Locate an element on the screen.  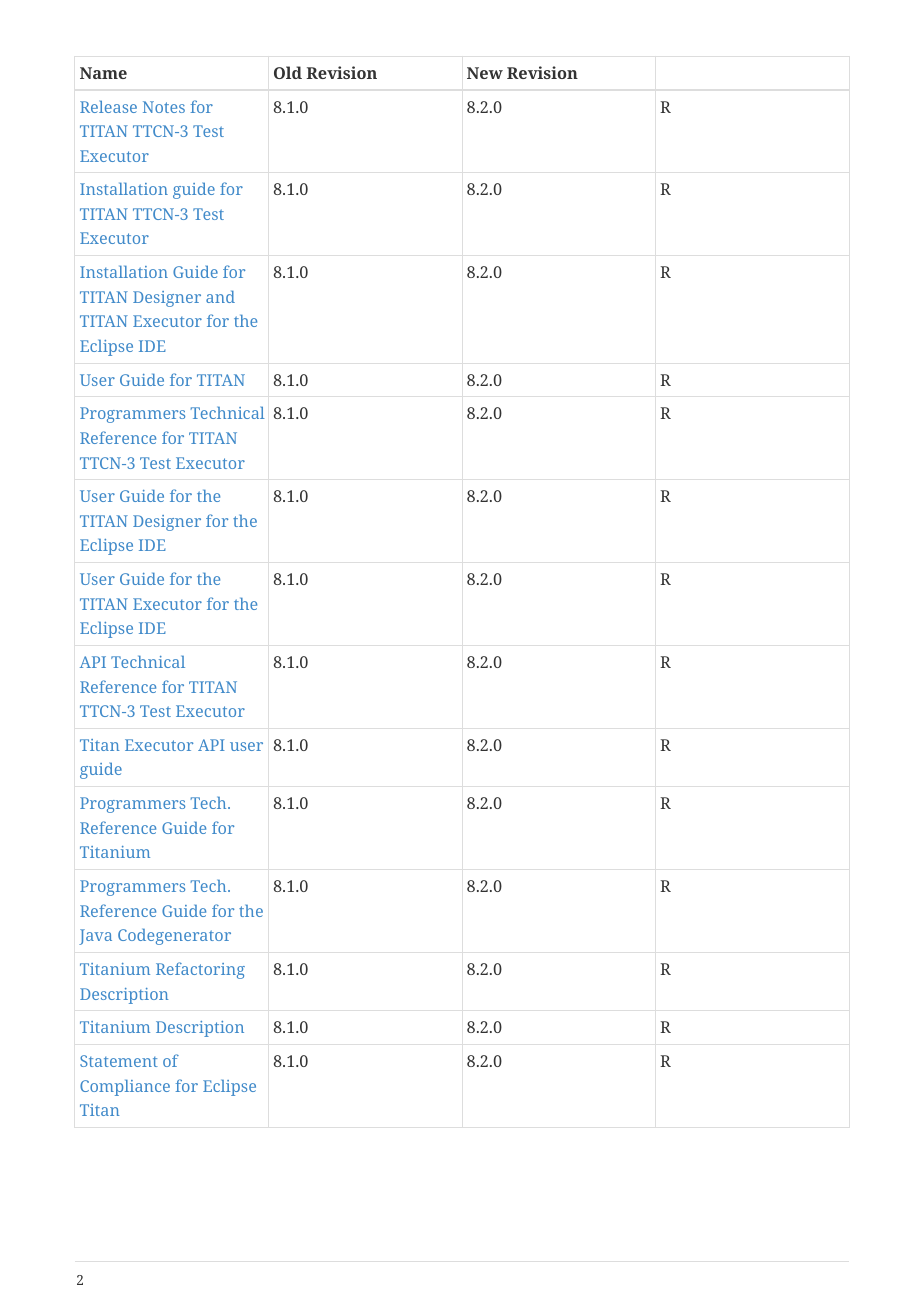
Refactoring is located at coordinates (200, 970).
